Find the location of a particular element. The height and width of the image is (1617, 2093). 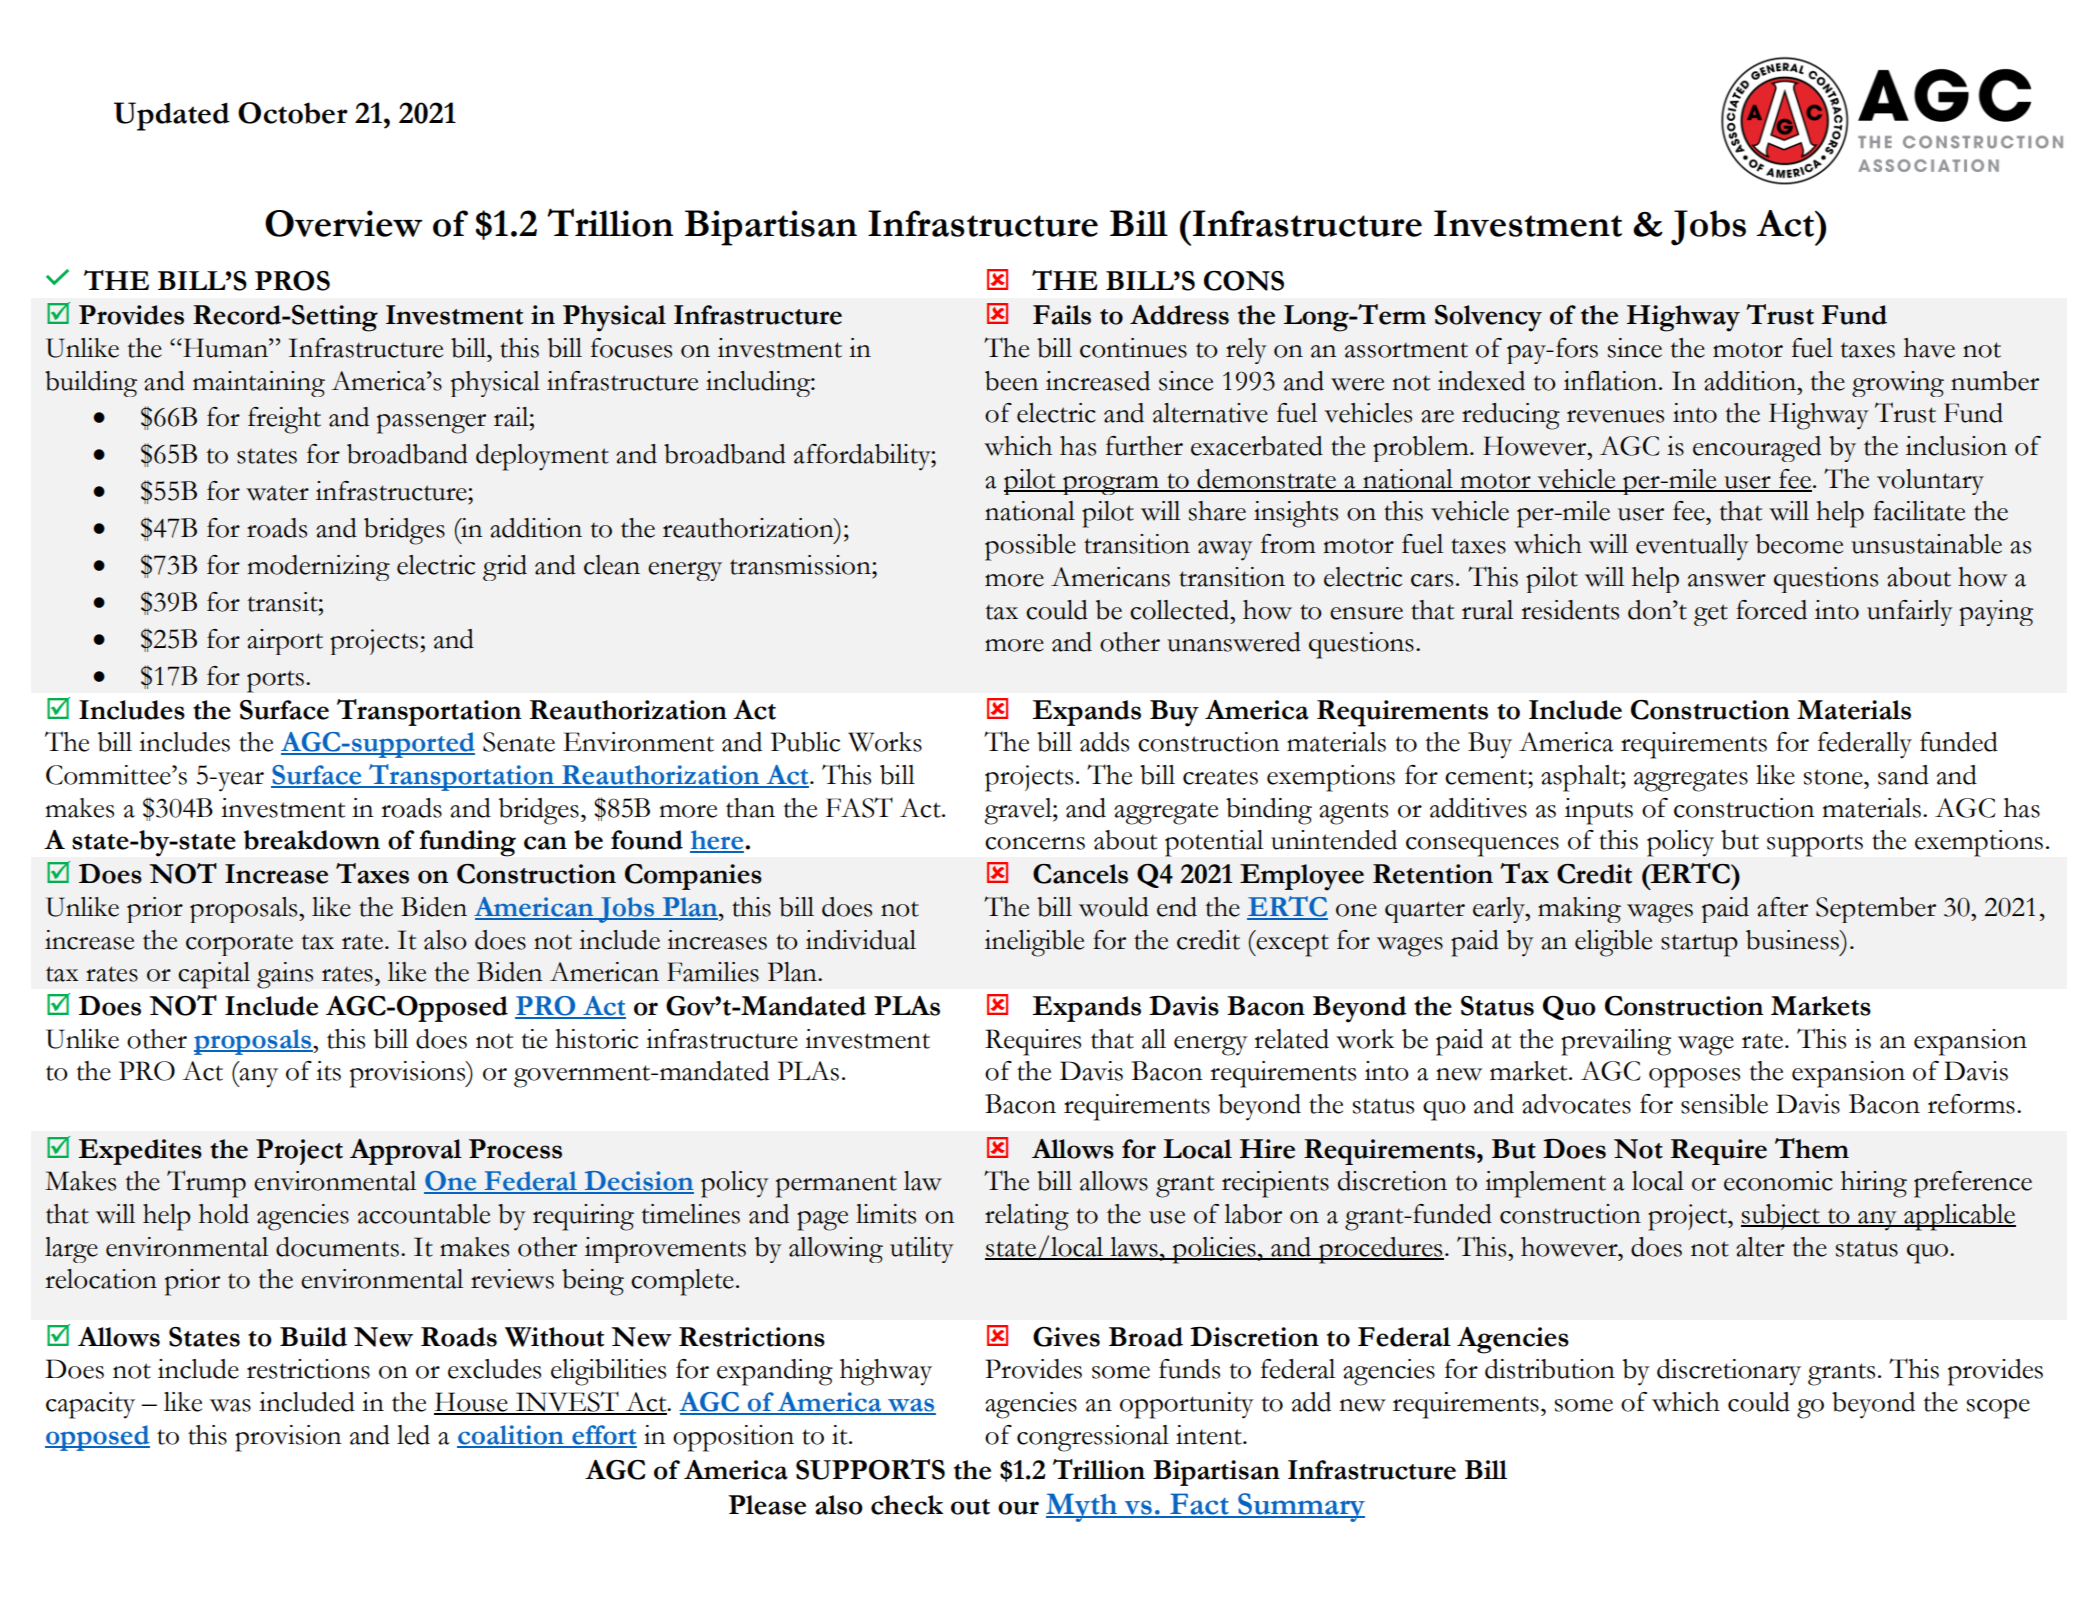

possible is located at coordinates (1030, 547).
